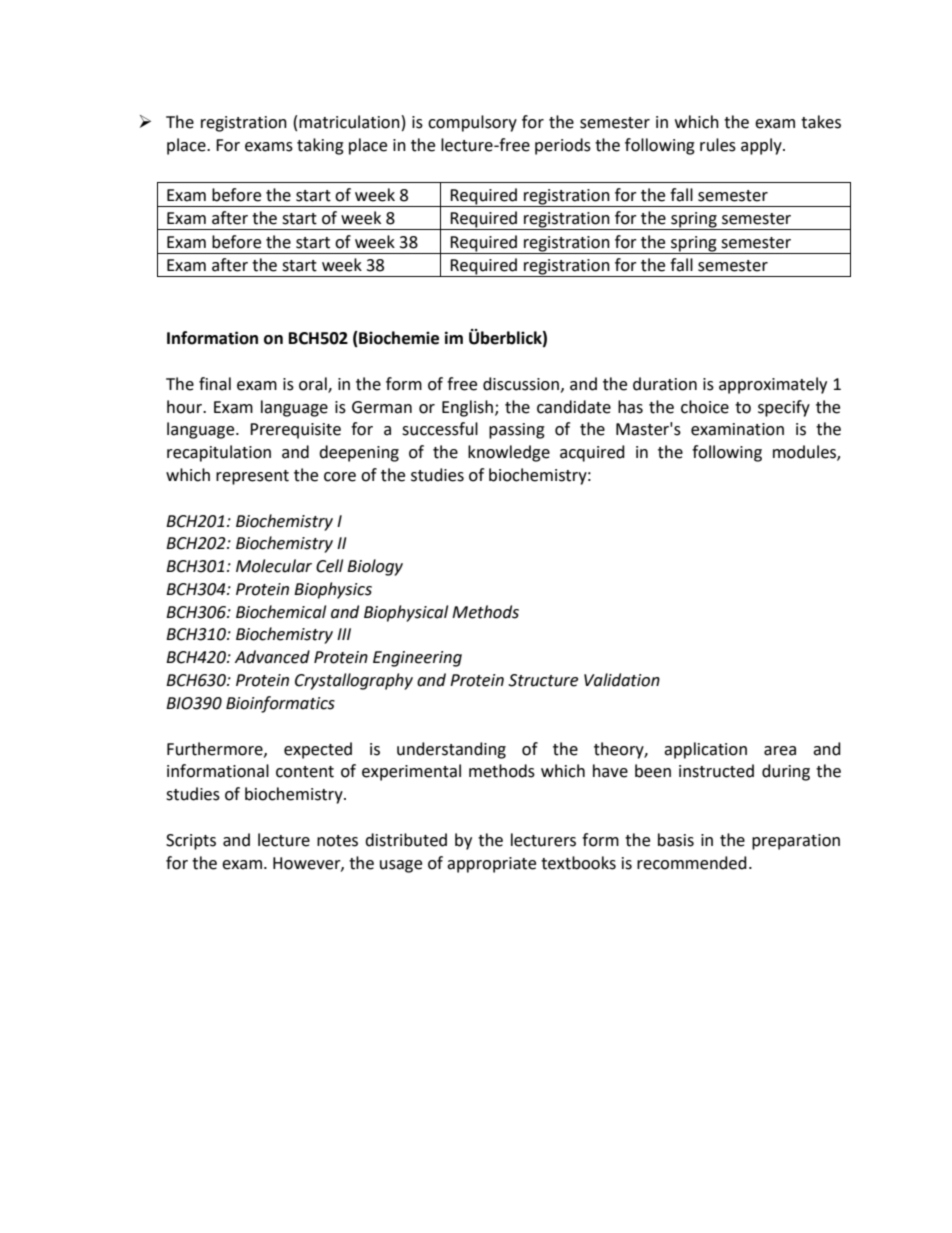 The height and width of the image is (1233, 952). What do you see at coordinates (491, 865) in the image?
I see `appropriate` at bounding box center [491, 865].
